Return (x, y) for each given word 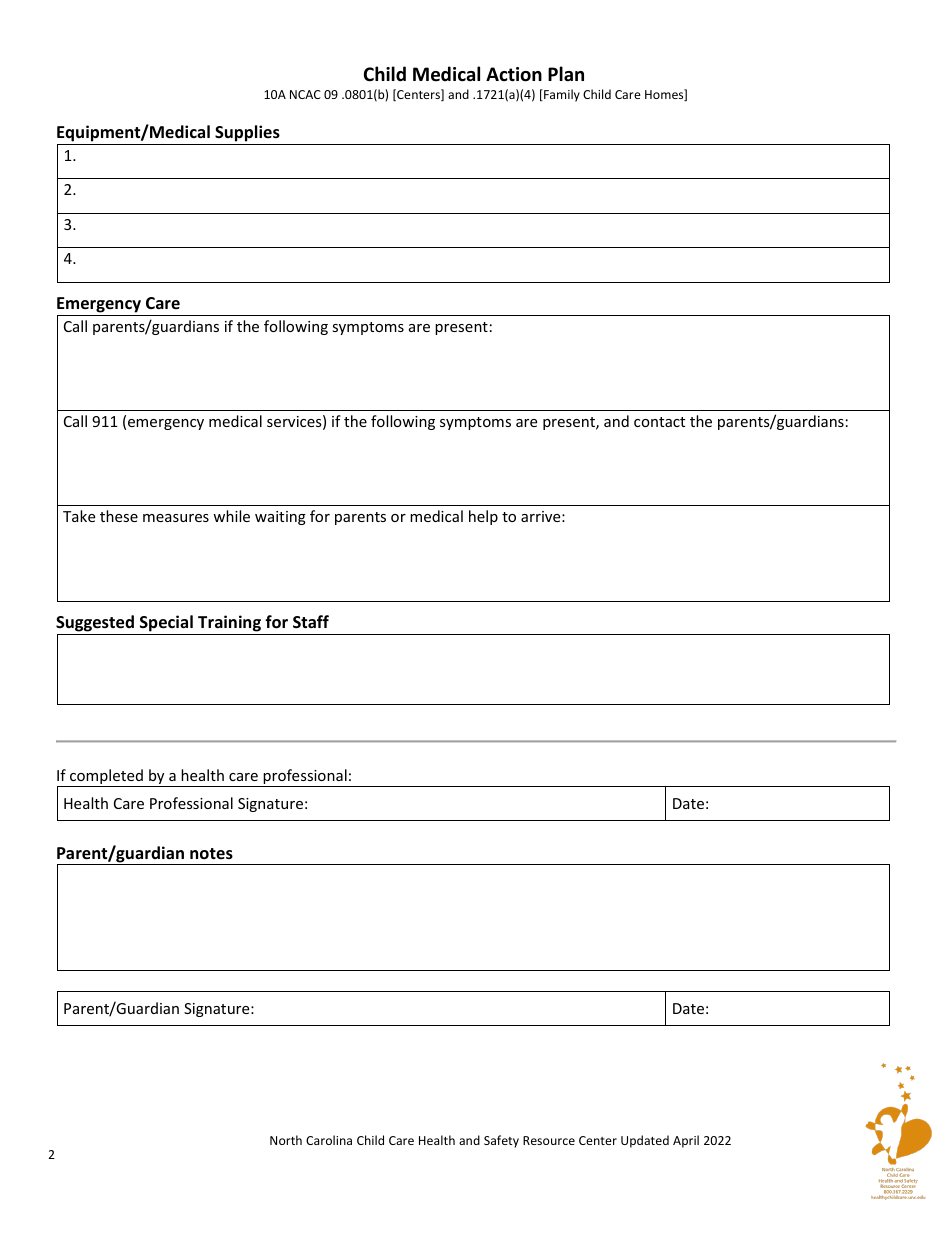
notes (211, 854)
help (483, 517)
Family (561, 95)
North (286, 1140)
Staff (311, 621)
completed (106, 778)
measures (176, 518)
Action (514, 74)
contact (659, 422)
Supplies (247, 135)
